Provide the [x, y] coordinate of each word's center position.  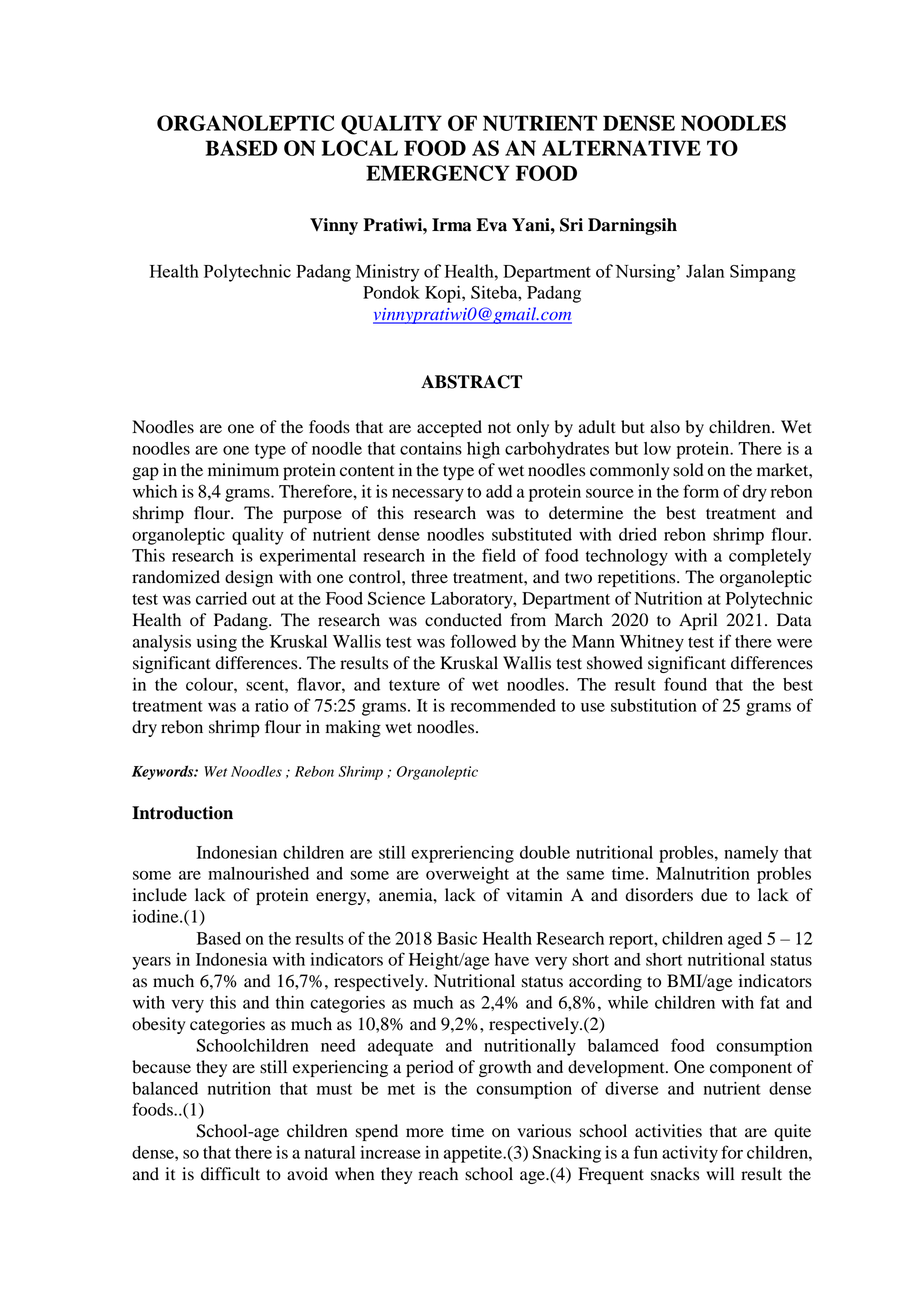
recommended [503, 705]
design [249, 578]
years [151, 963]
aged [745, 940]
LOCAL [360, 148]
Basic [457, 938]
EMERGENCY [438, 173]
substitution [654, 705]
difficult [230, 1174]
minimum [243, 470]
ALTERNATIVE [621, 148]
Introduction [182, 813]
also [665, 427]
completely [770, 557]
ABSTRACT [471, 382]
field [499, 555]
